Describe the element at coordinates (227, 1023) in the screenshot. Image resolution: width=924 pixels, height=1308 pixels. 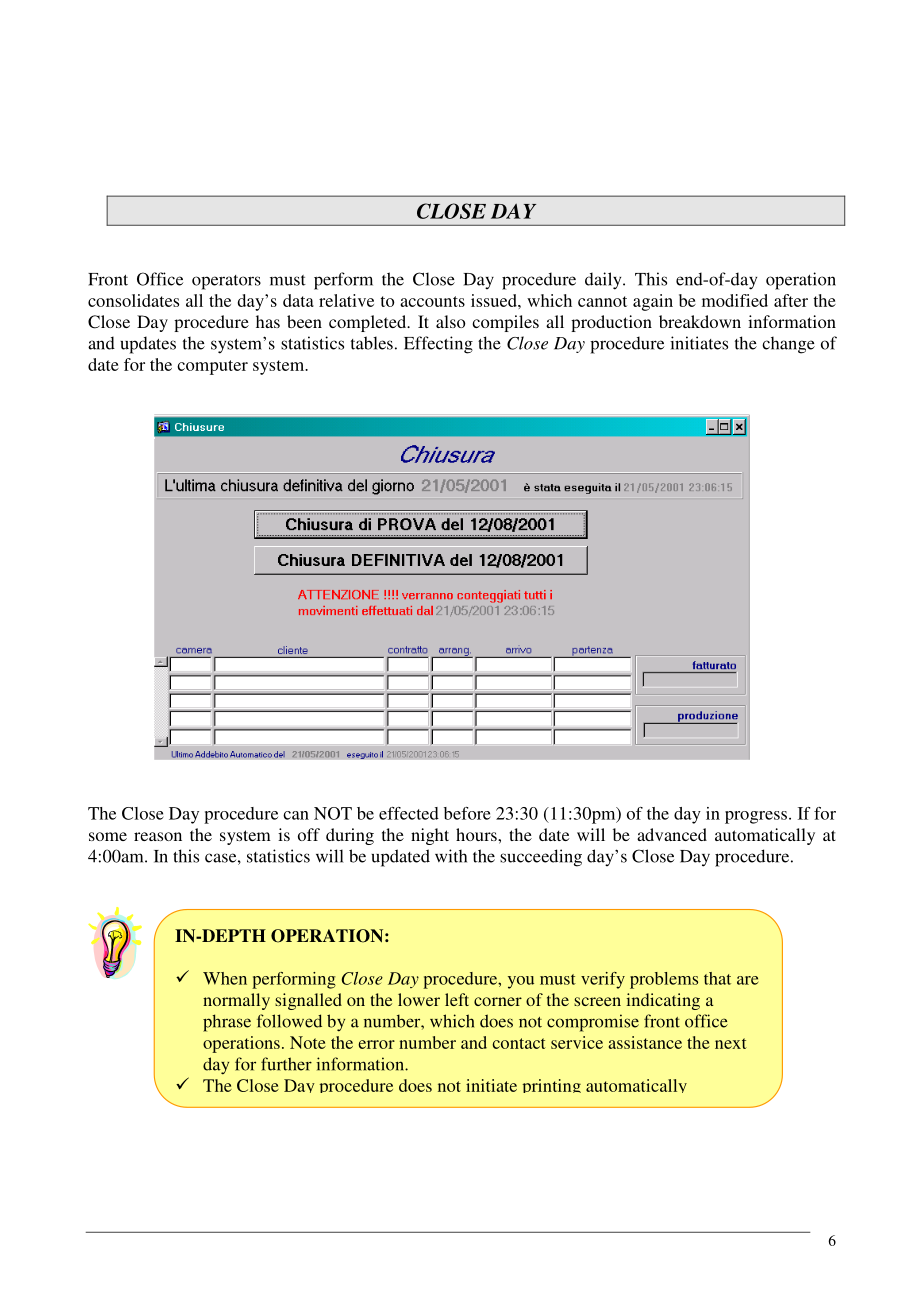
I see `phrase` at that location.
